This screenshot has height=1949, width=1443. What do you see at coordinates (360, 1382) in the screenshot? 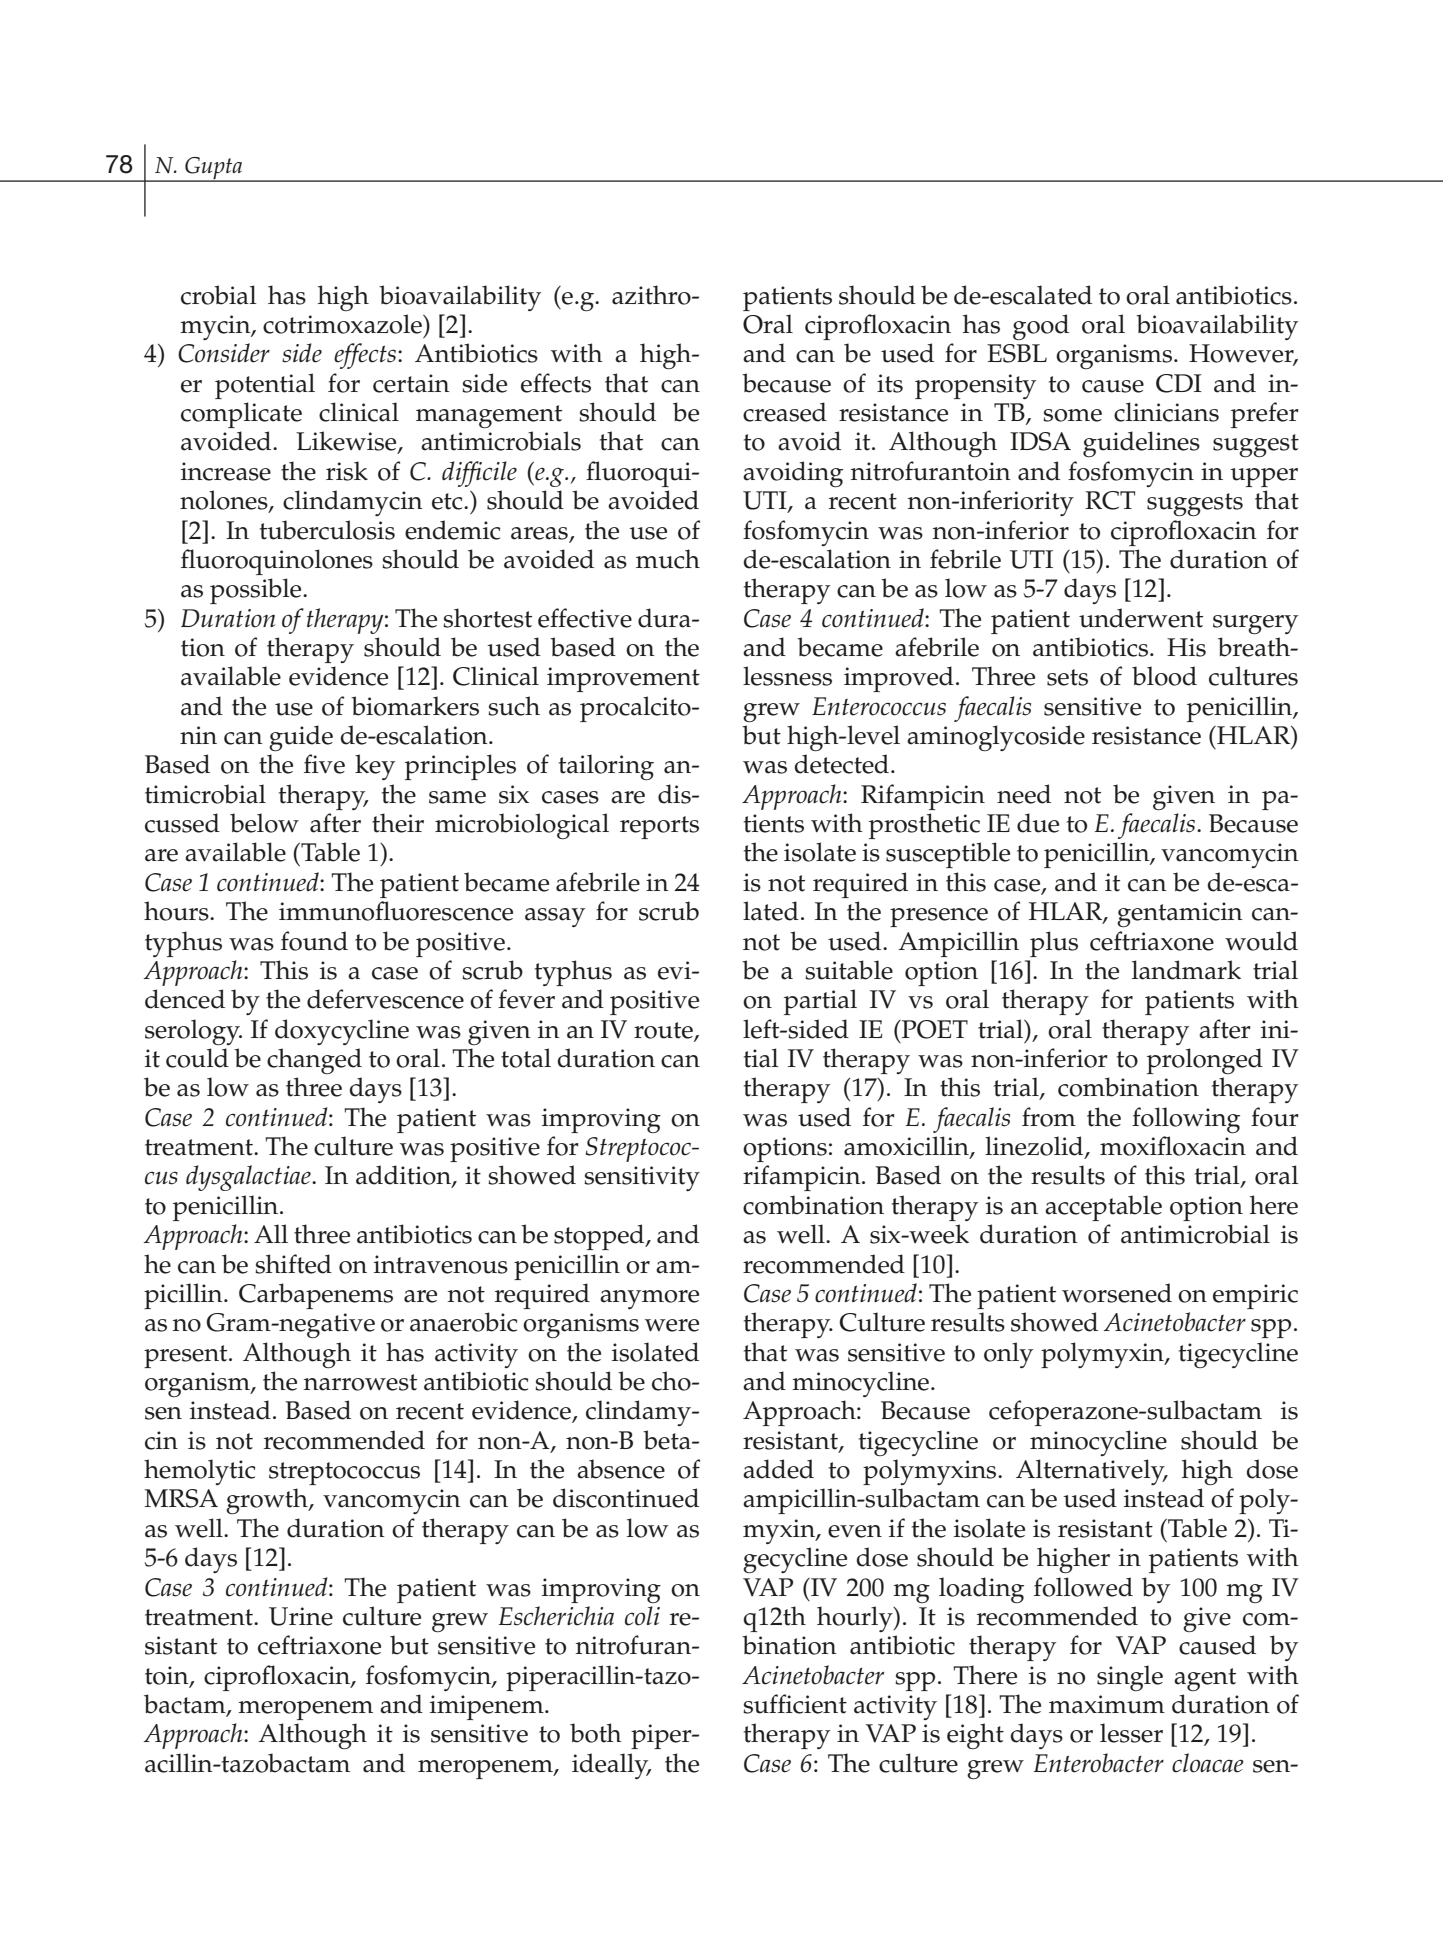
I see `narrowest` at bounding box center [360, 1382].
